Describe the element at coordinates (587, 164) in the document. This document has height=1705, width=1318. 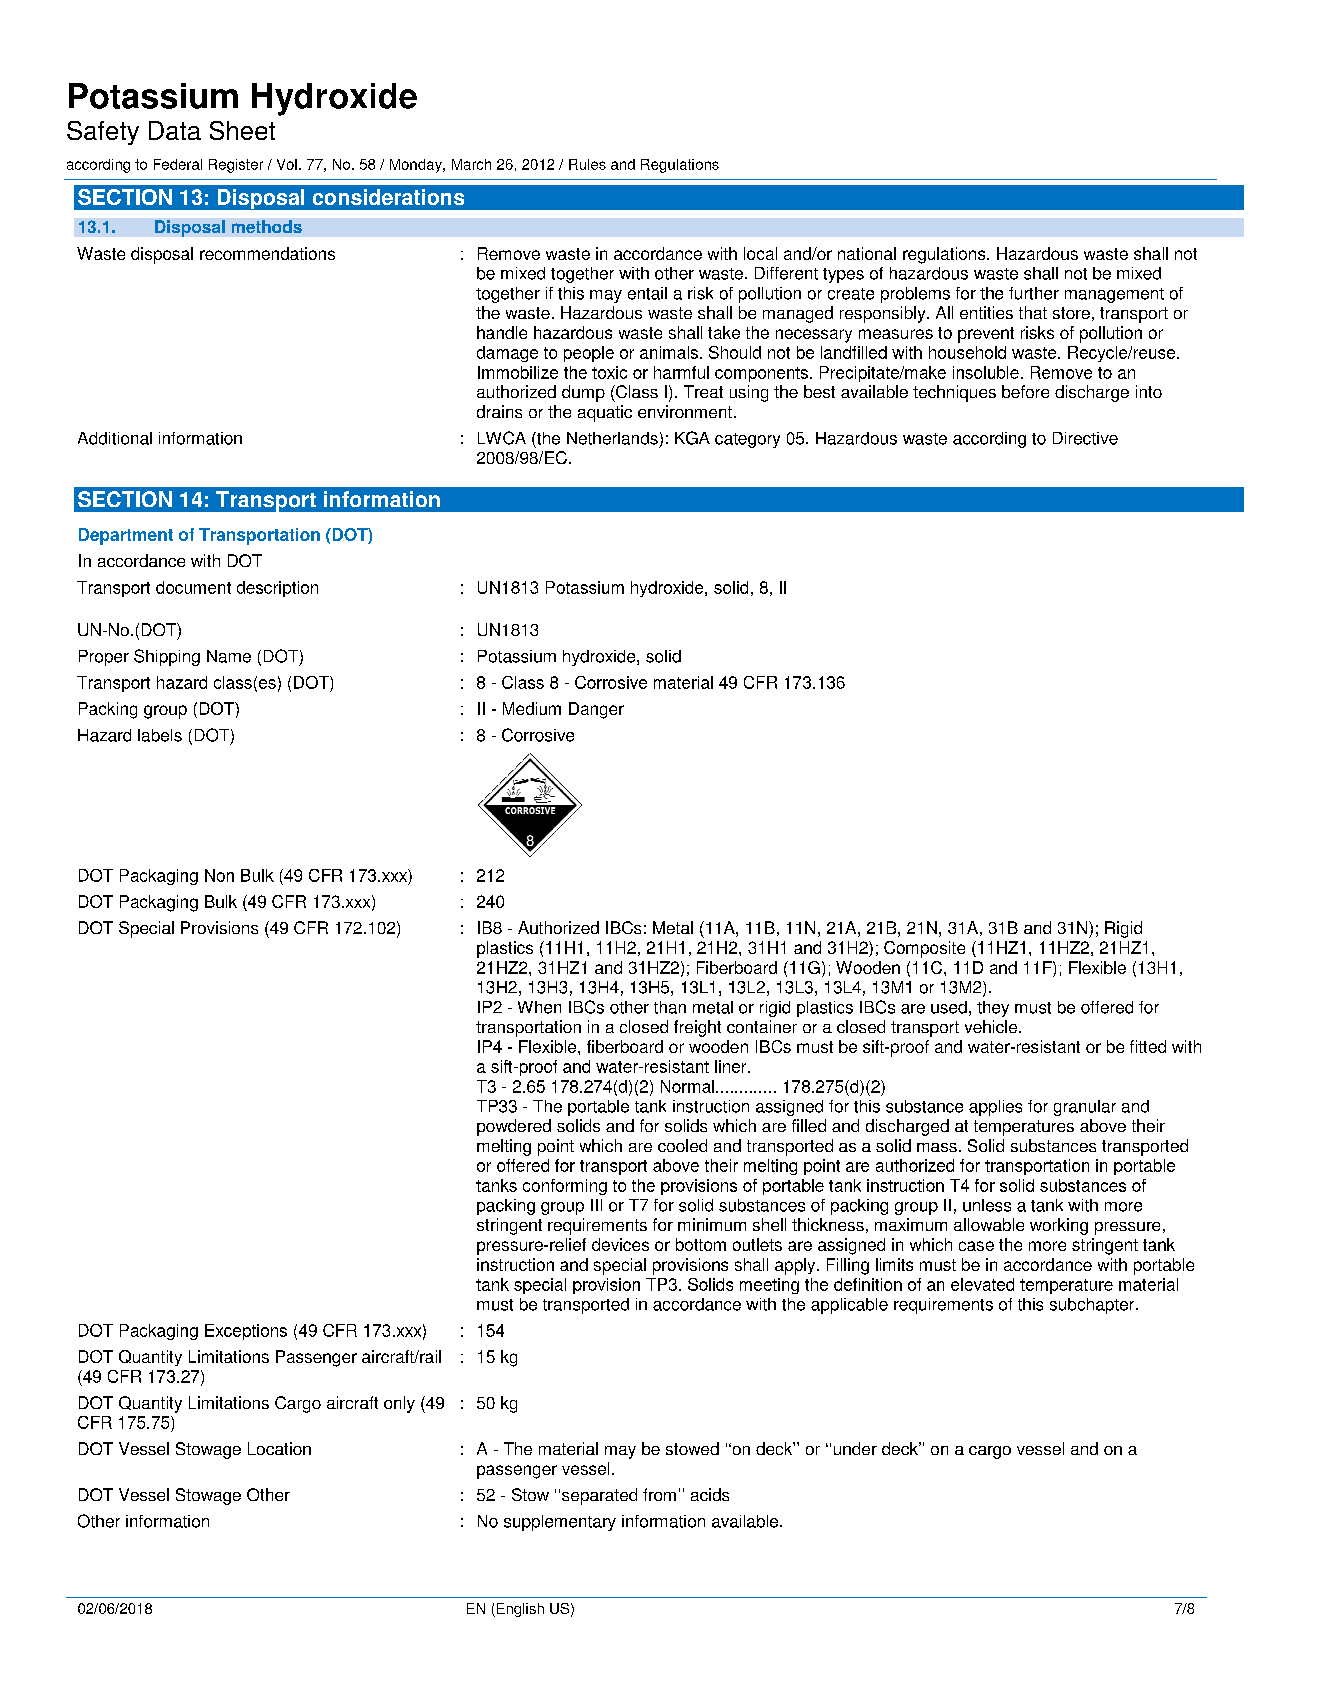
I see `Rules` at that location.
